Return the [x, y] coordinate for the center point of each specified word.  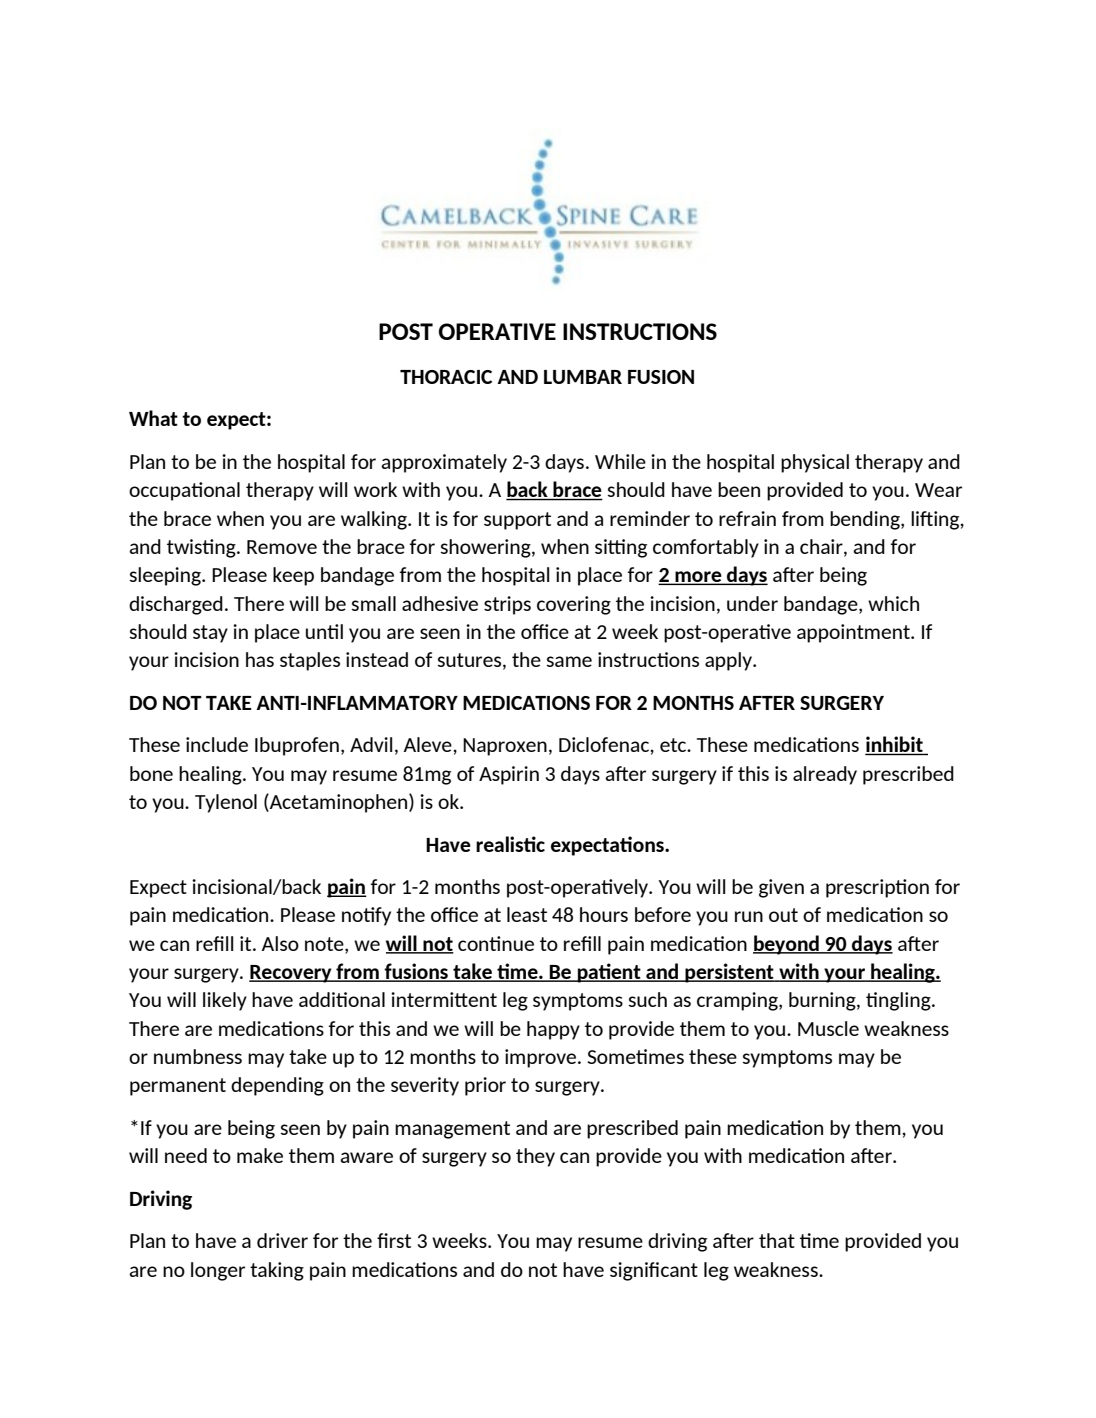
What [153, 418]
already [825, 775]
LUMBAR [583, 377]
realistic [510, 844]
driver [282, 1240]
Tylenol [226, 803]
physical [815, 463]
